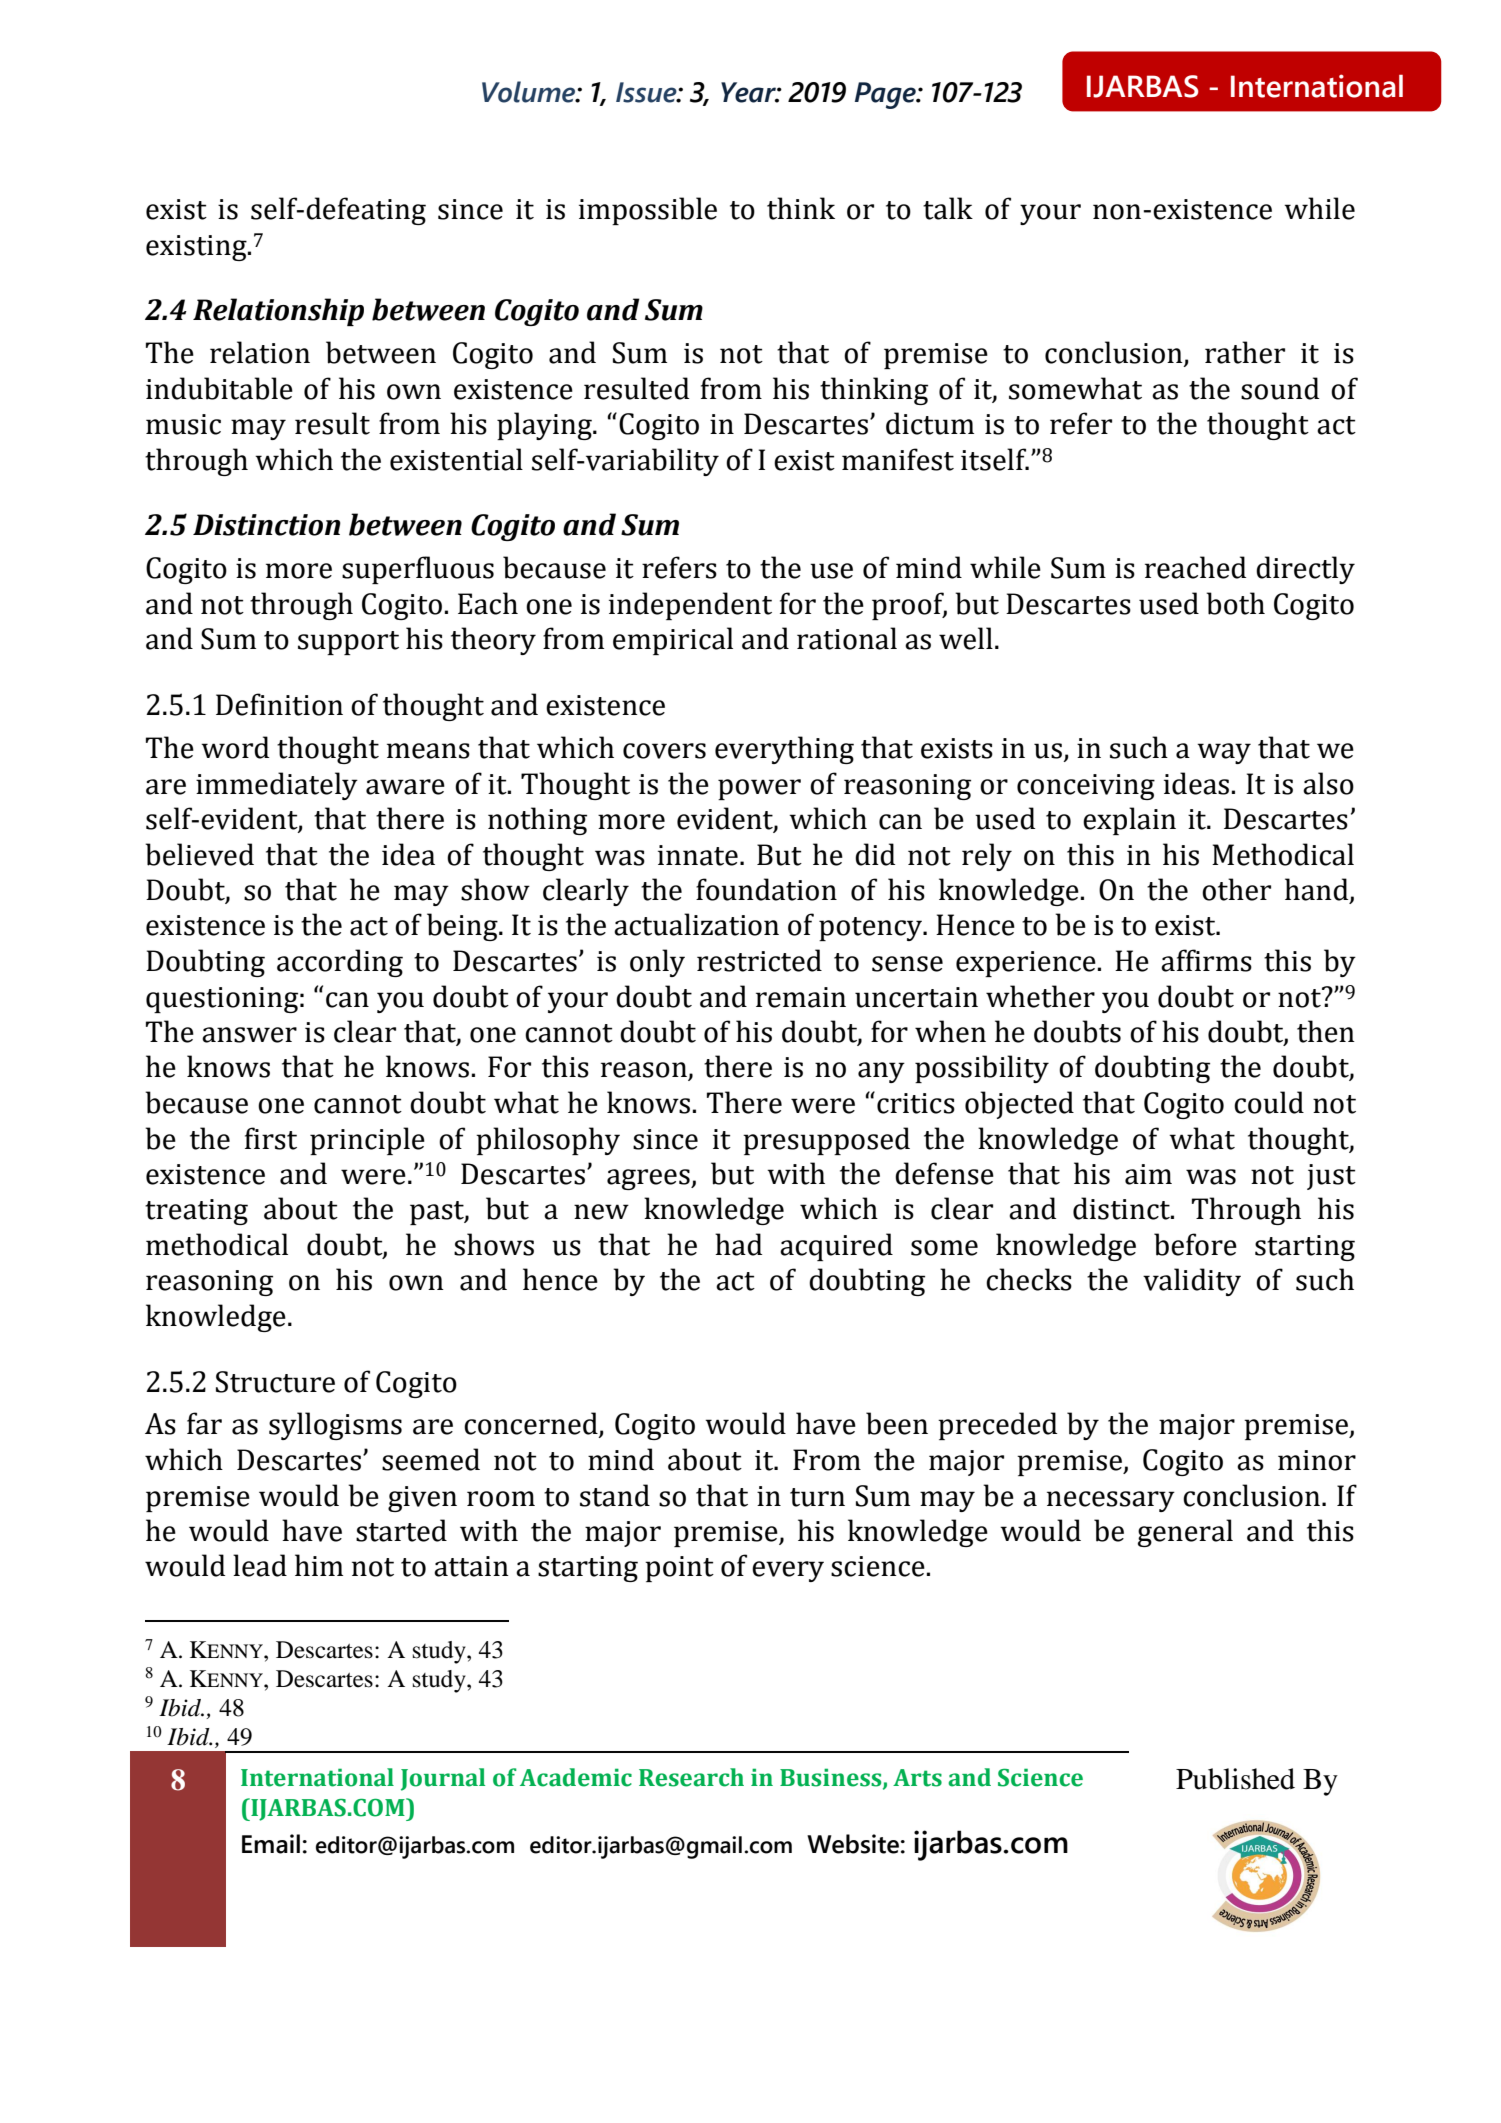 This screenshot has width=1501, height=2123. Describe the element at coordinates (673, 641) in the screenshot. I see `empirical` at that location.
